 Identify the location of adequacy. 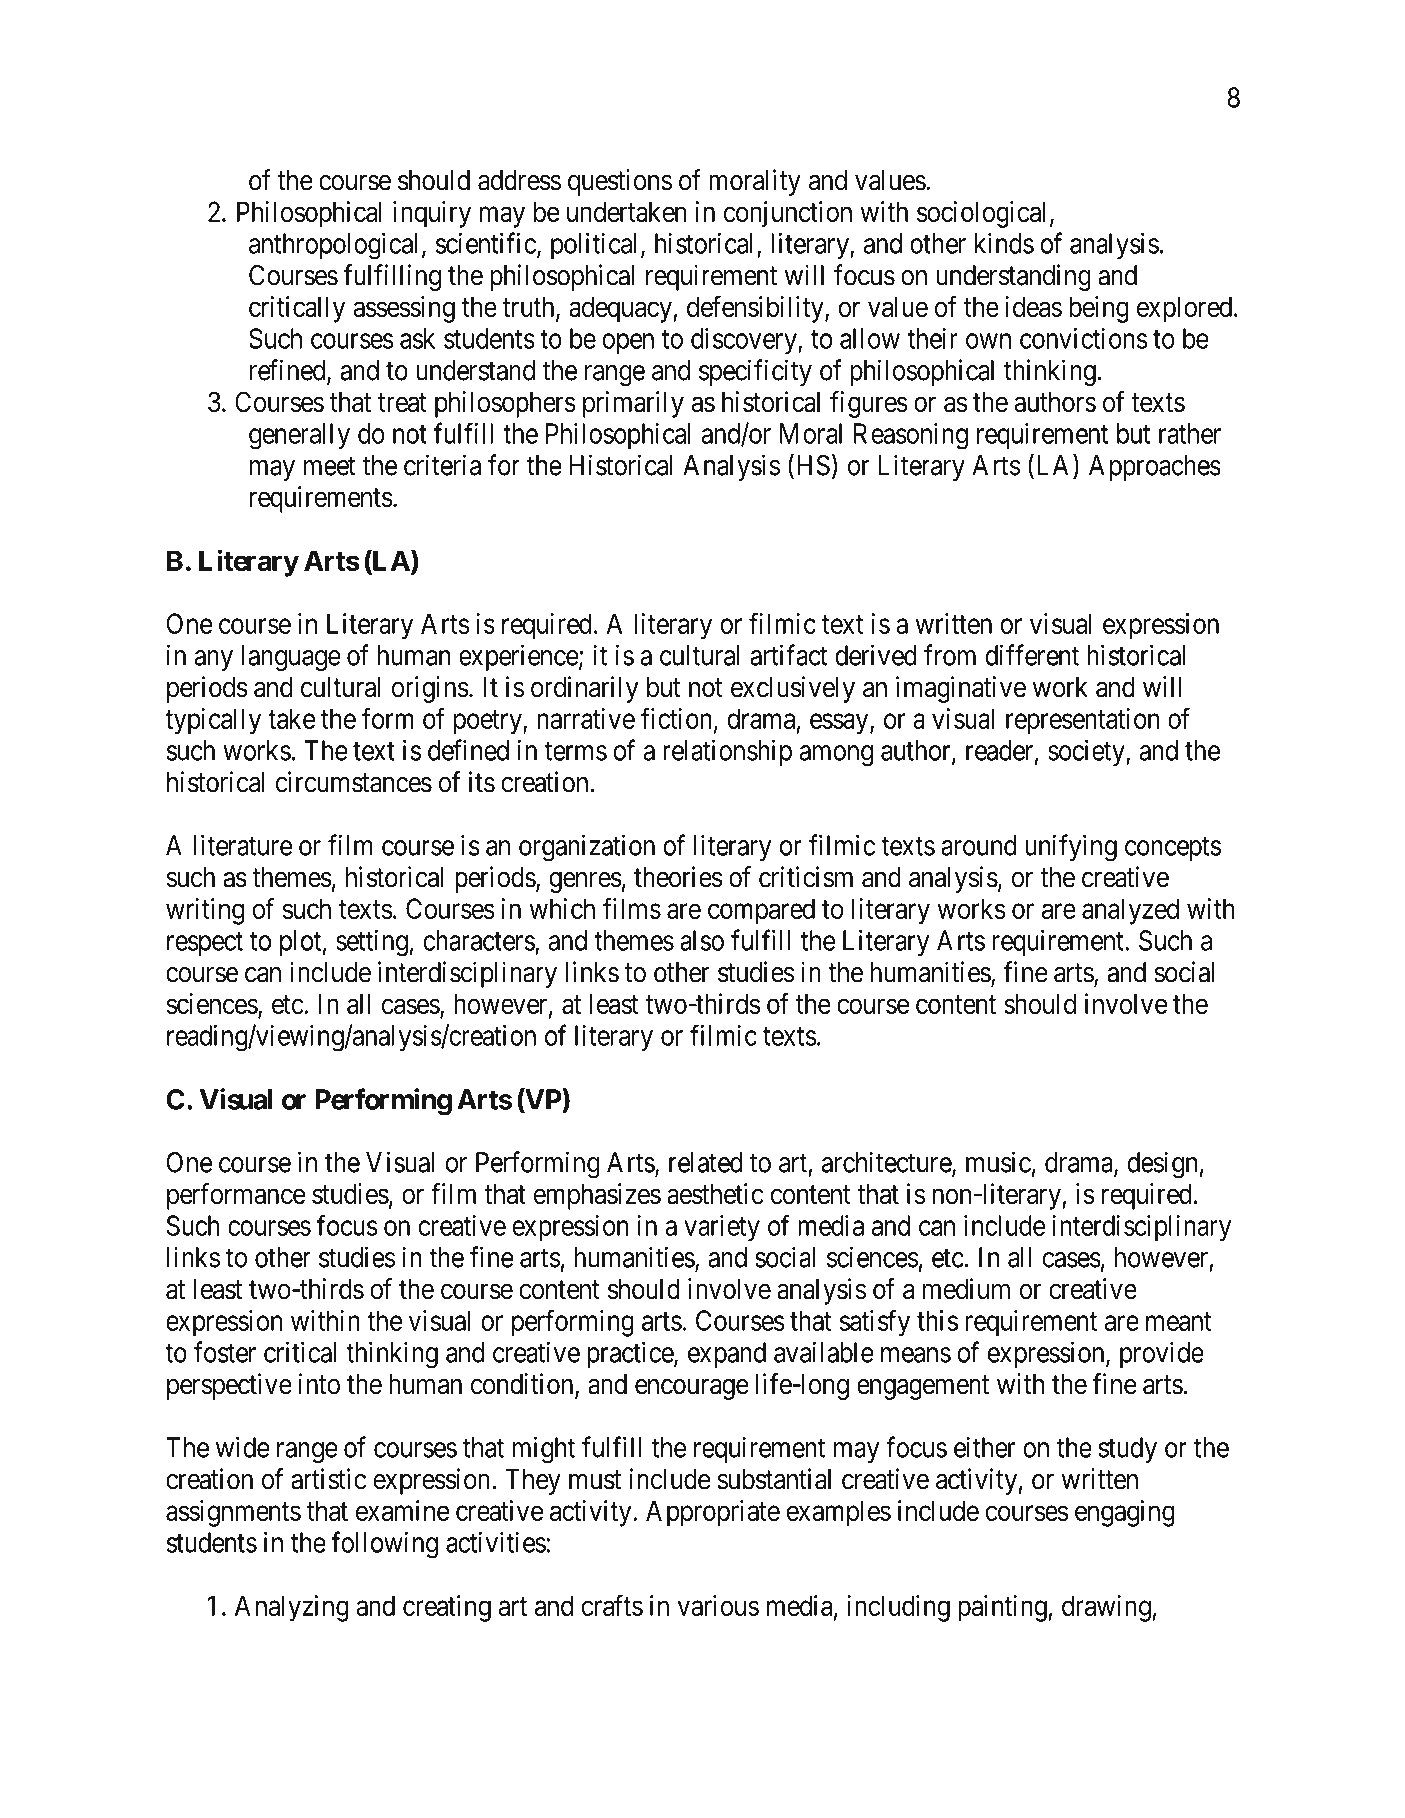
(621, 309).
